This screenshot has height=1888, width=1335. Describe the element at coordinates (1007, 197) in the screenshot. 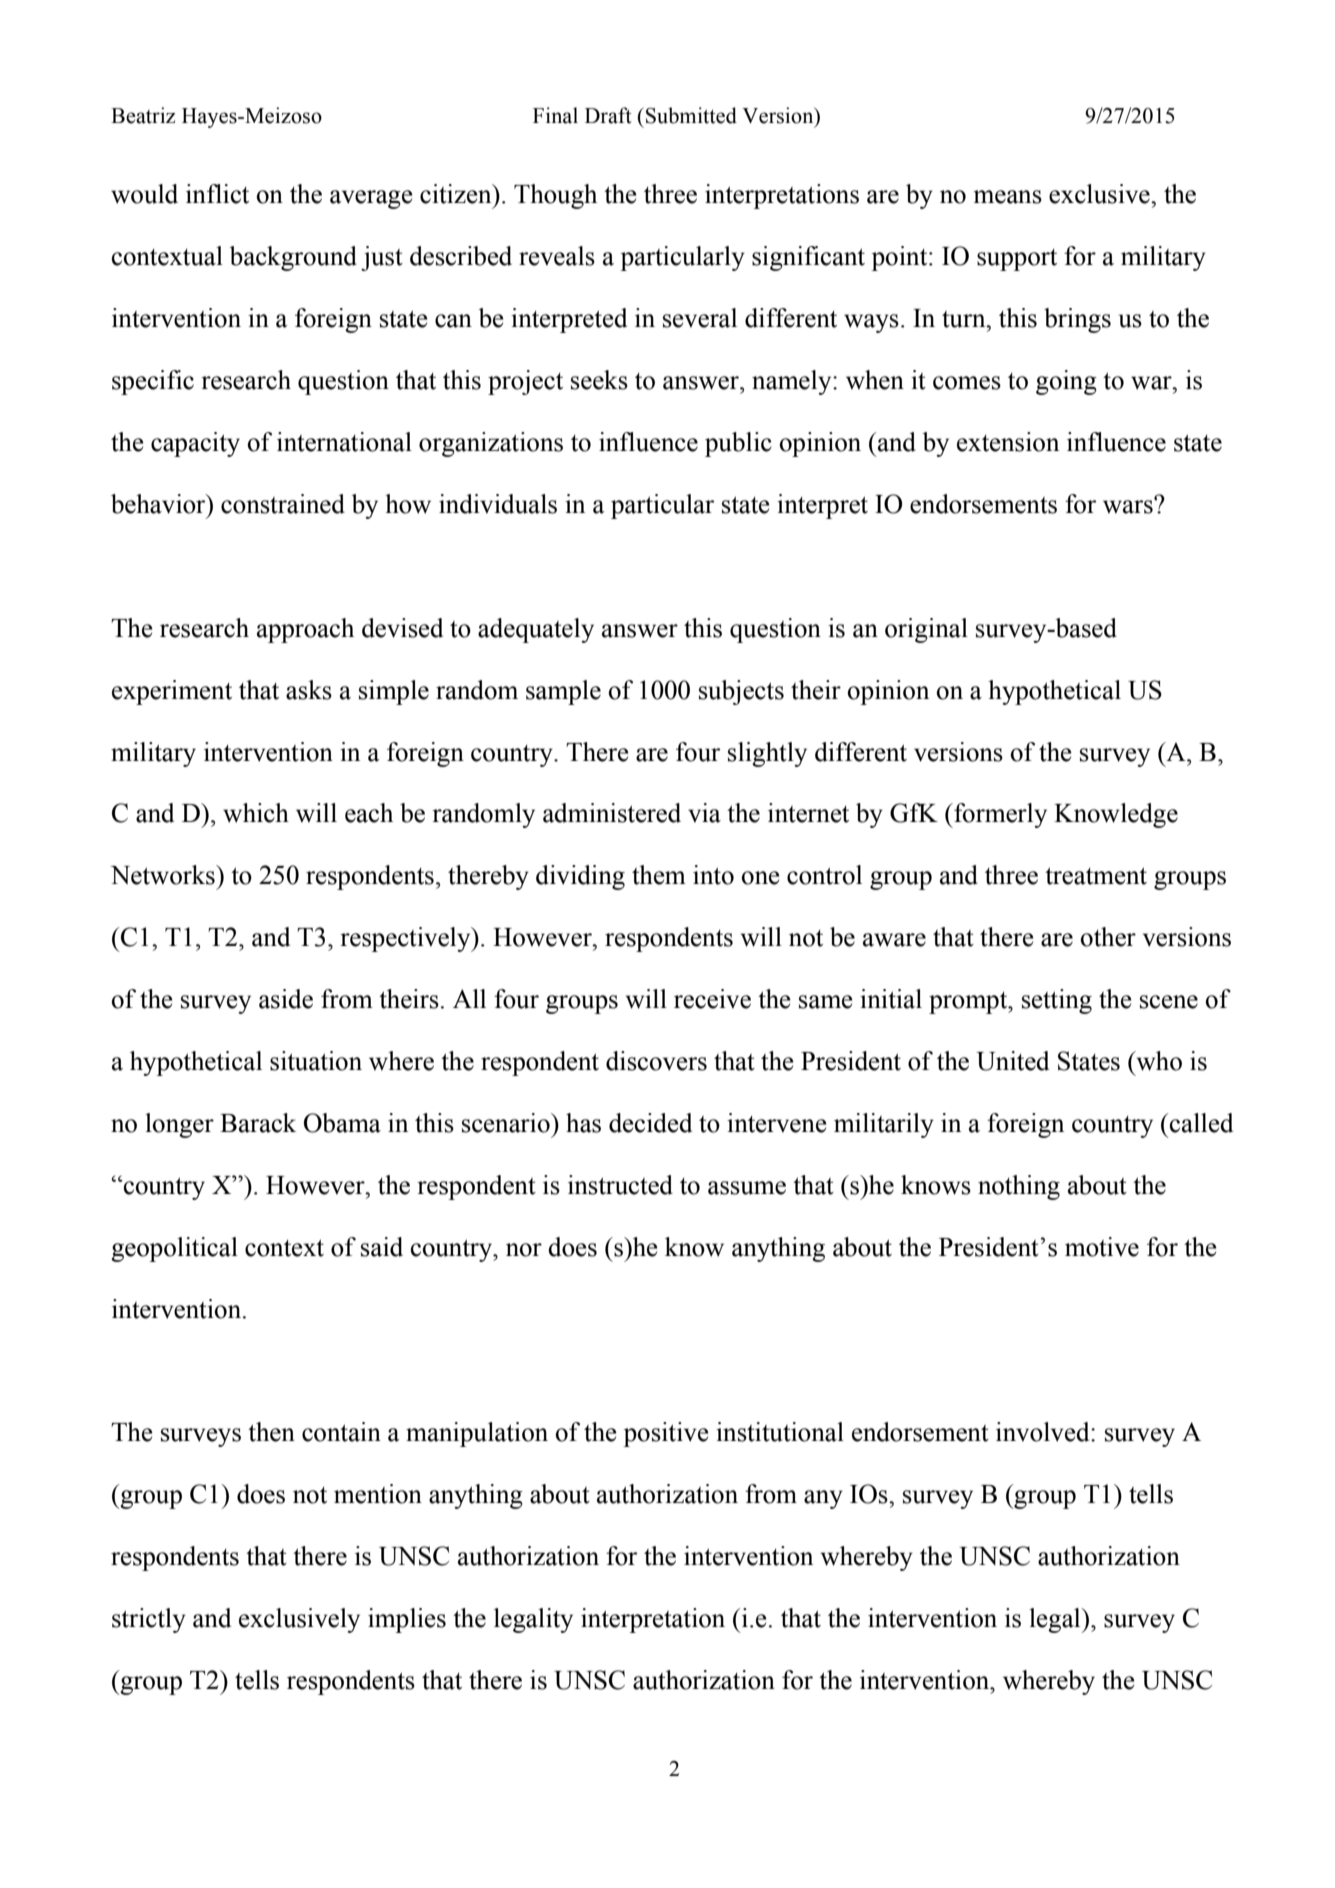

I see `means` at that location.
